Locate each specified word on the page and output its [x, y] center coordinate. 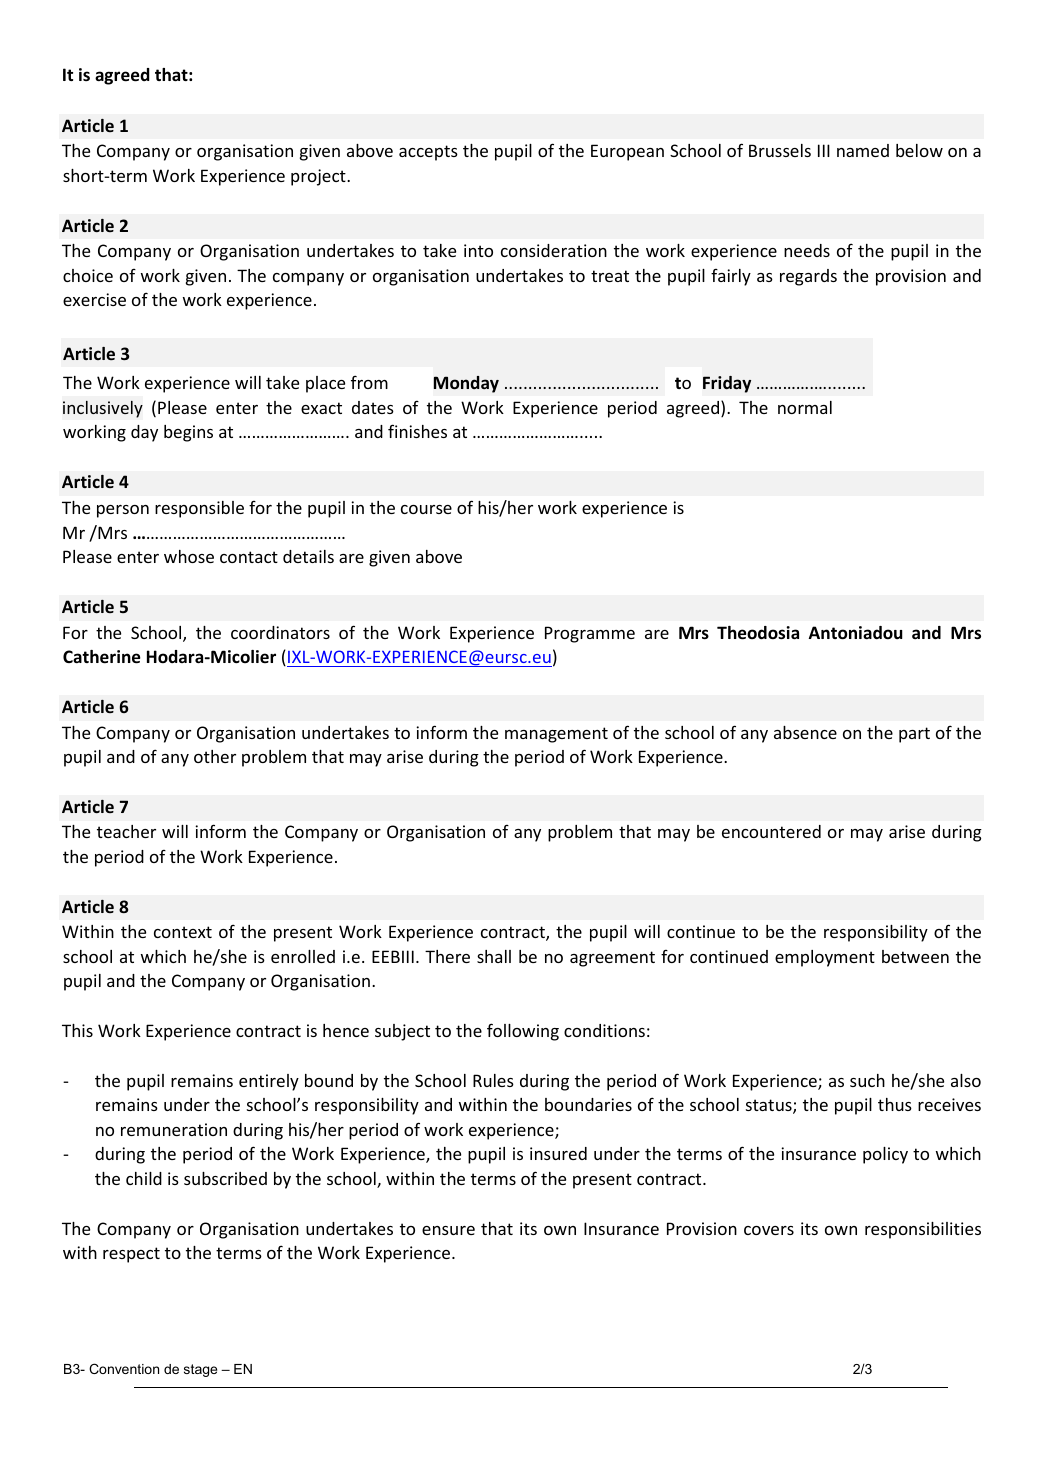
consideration [554, 250]
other [215, 756]
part [914, 735]
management [556, 735]
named [863, 150]
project [319, 177]
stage [200, 1370]
